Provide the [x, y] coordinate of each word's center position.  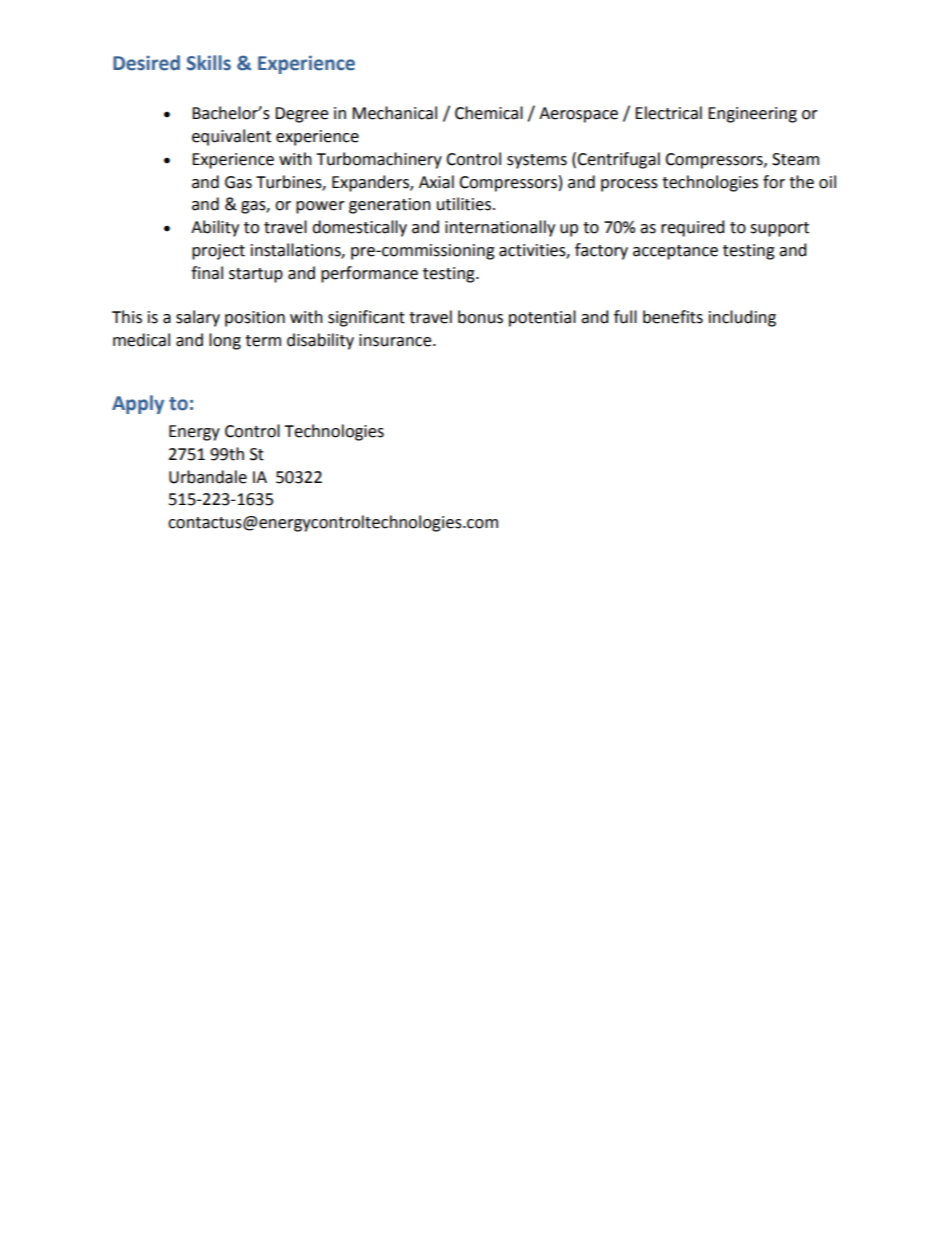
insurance [396, 340]
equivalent [231, 137]
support [779, 229]
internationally [500, 228]
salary [198, 318]
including [742, 318]
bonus [480, 317]
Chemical [489, 113]
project [218, 252]
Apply [138, 404]
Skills [209, 63]
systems [537, 161]
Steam [795, 159]
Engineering [752, 115]
